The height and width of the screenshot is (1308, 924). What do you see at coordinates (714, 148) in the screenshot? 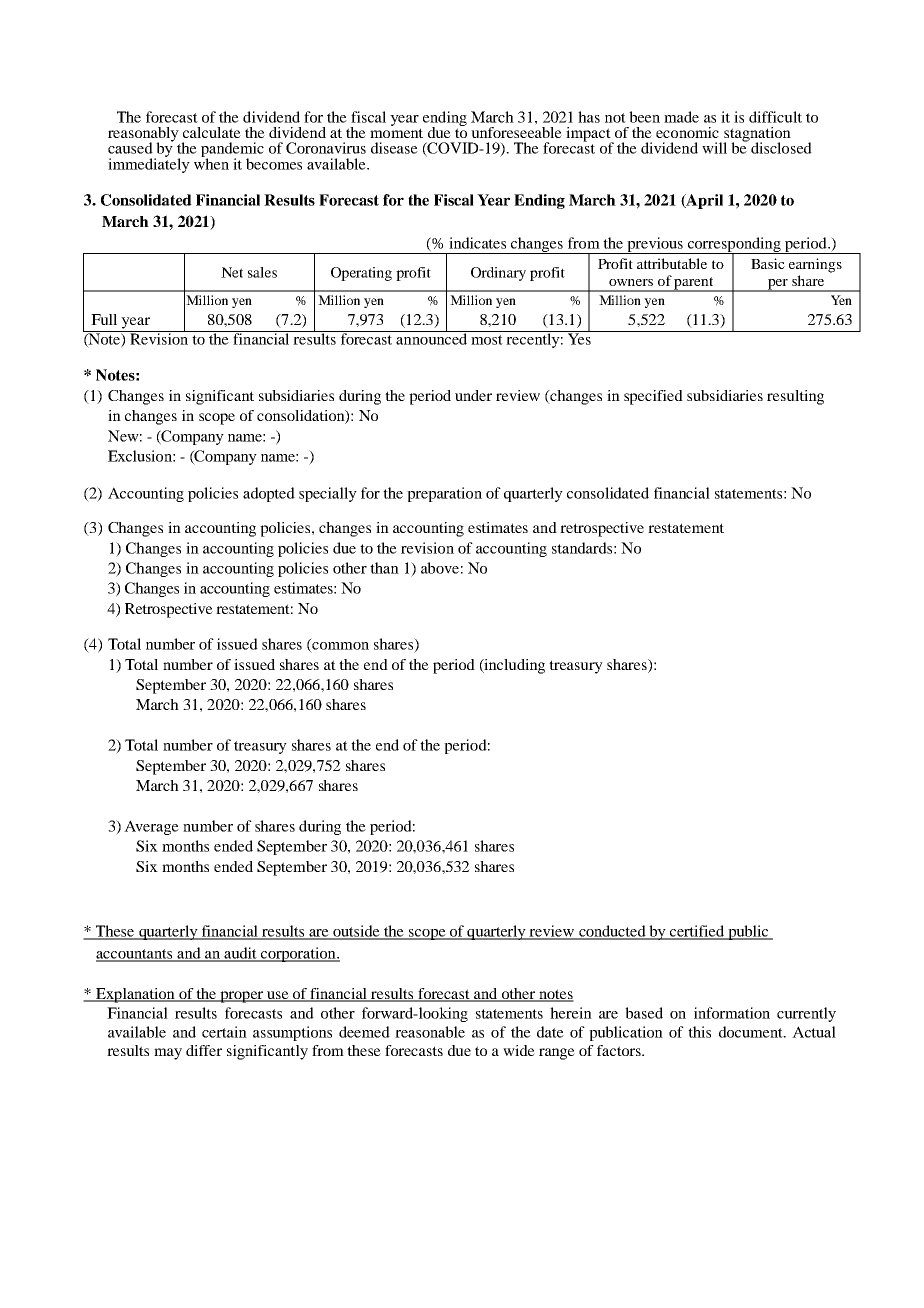
I see `will` at bounding box center [714, 148].
